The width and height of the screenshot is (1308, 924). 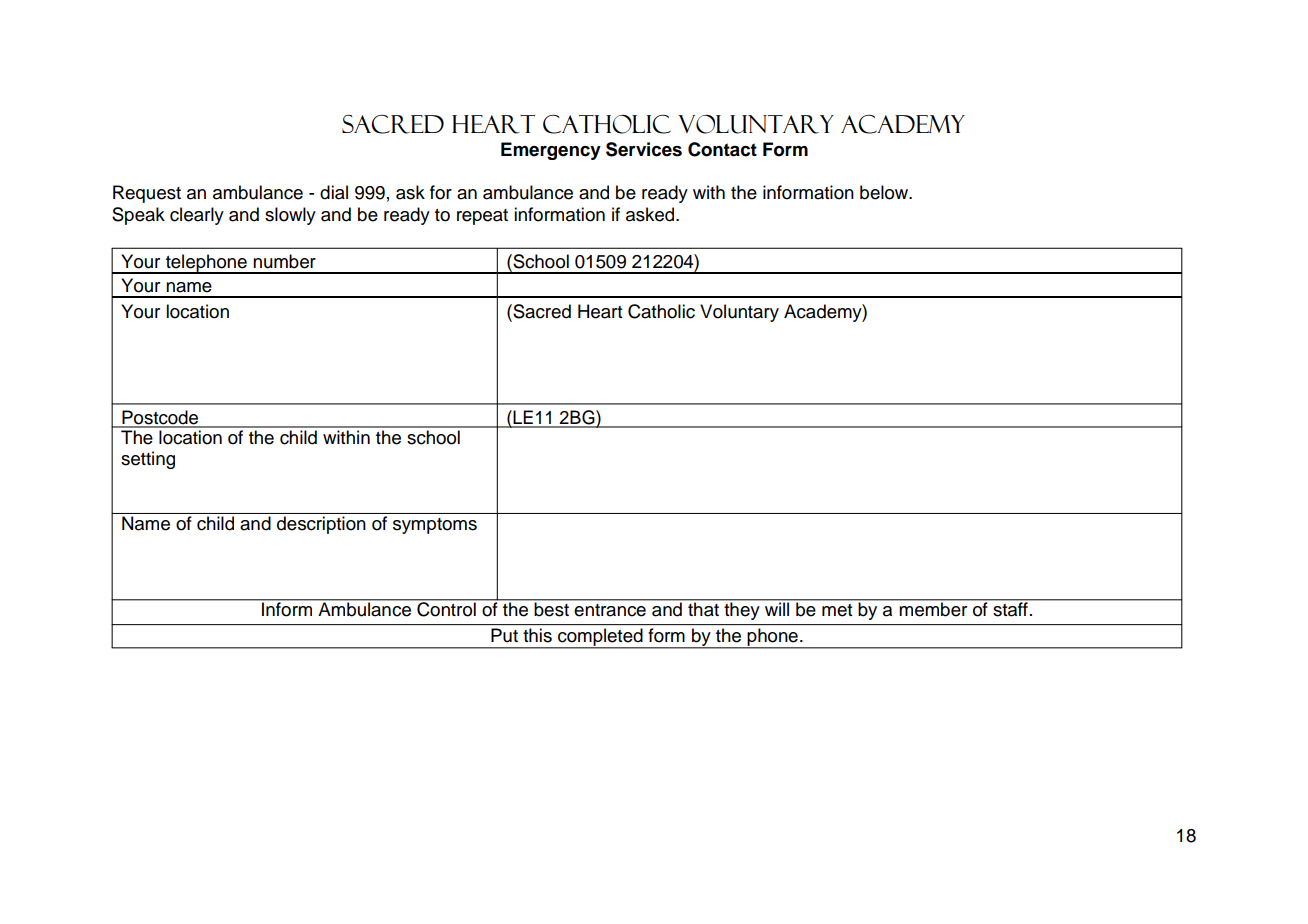 I want to click on Emergency, so click(x=551, y=151).
